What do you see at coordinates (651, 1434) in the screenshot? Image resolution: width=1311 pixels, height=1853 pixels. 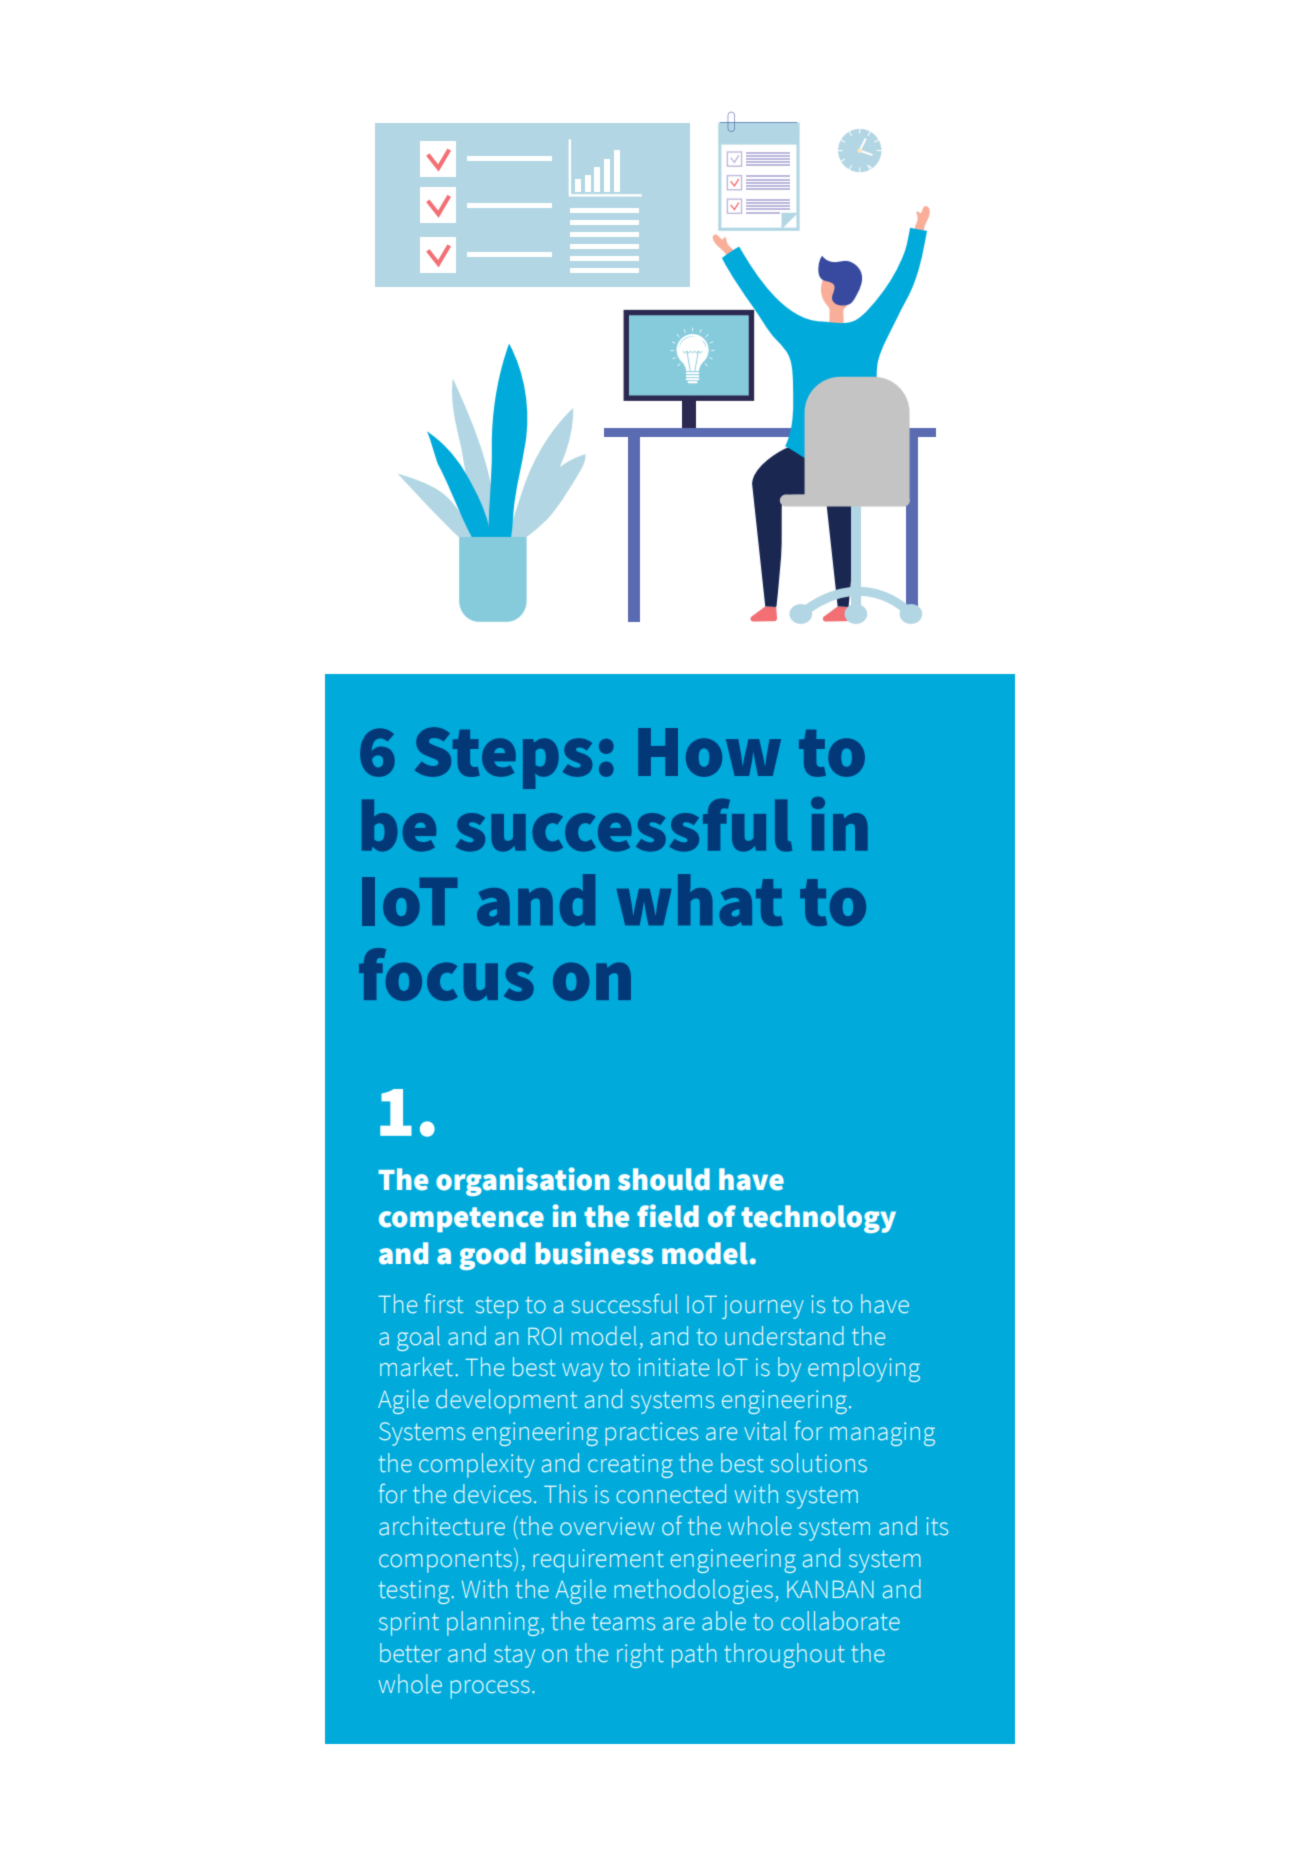 I see `practices` at bounding box center [651, 1434].
